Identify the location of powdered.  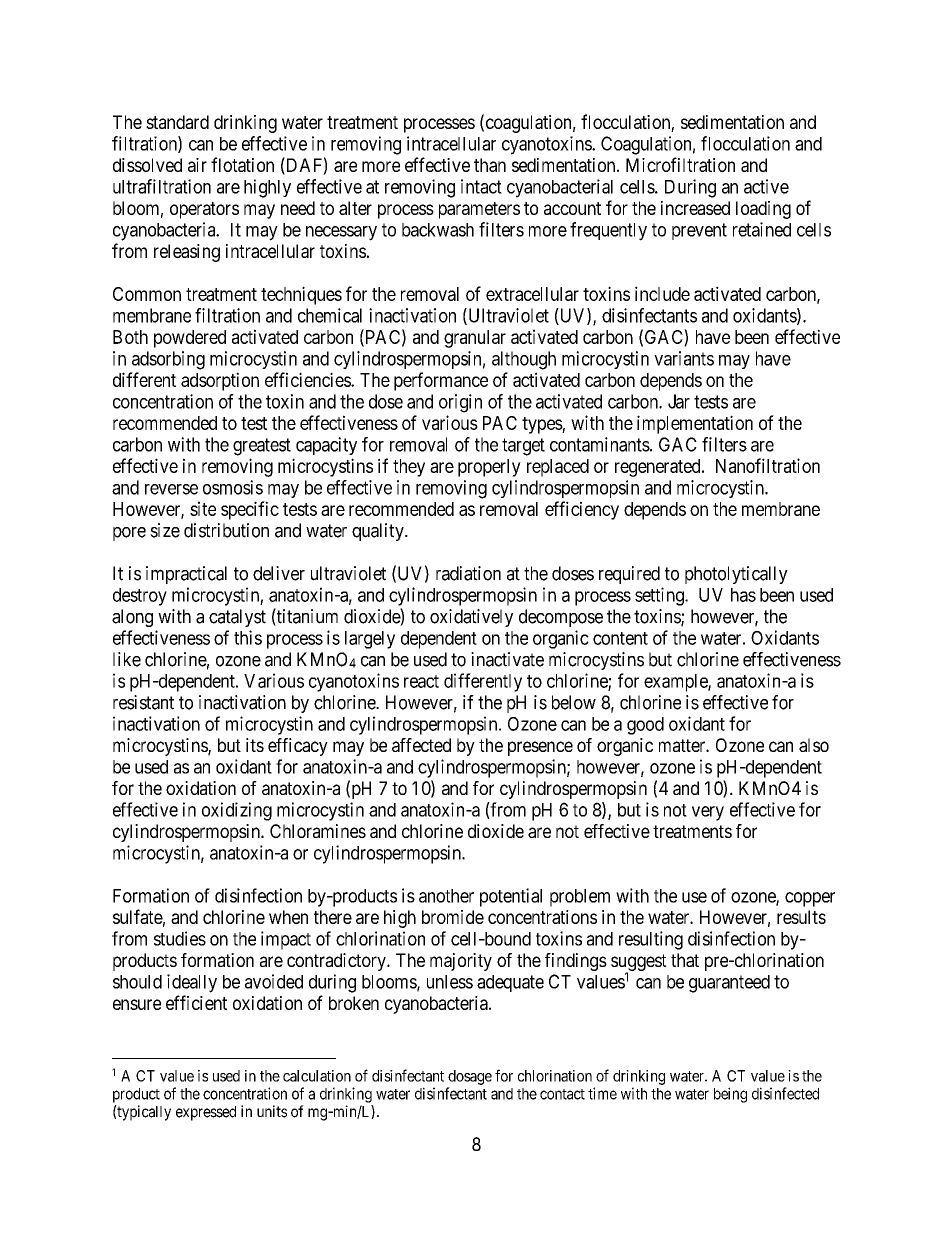
(190, 339).
